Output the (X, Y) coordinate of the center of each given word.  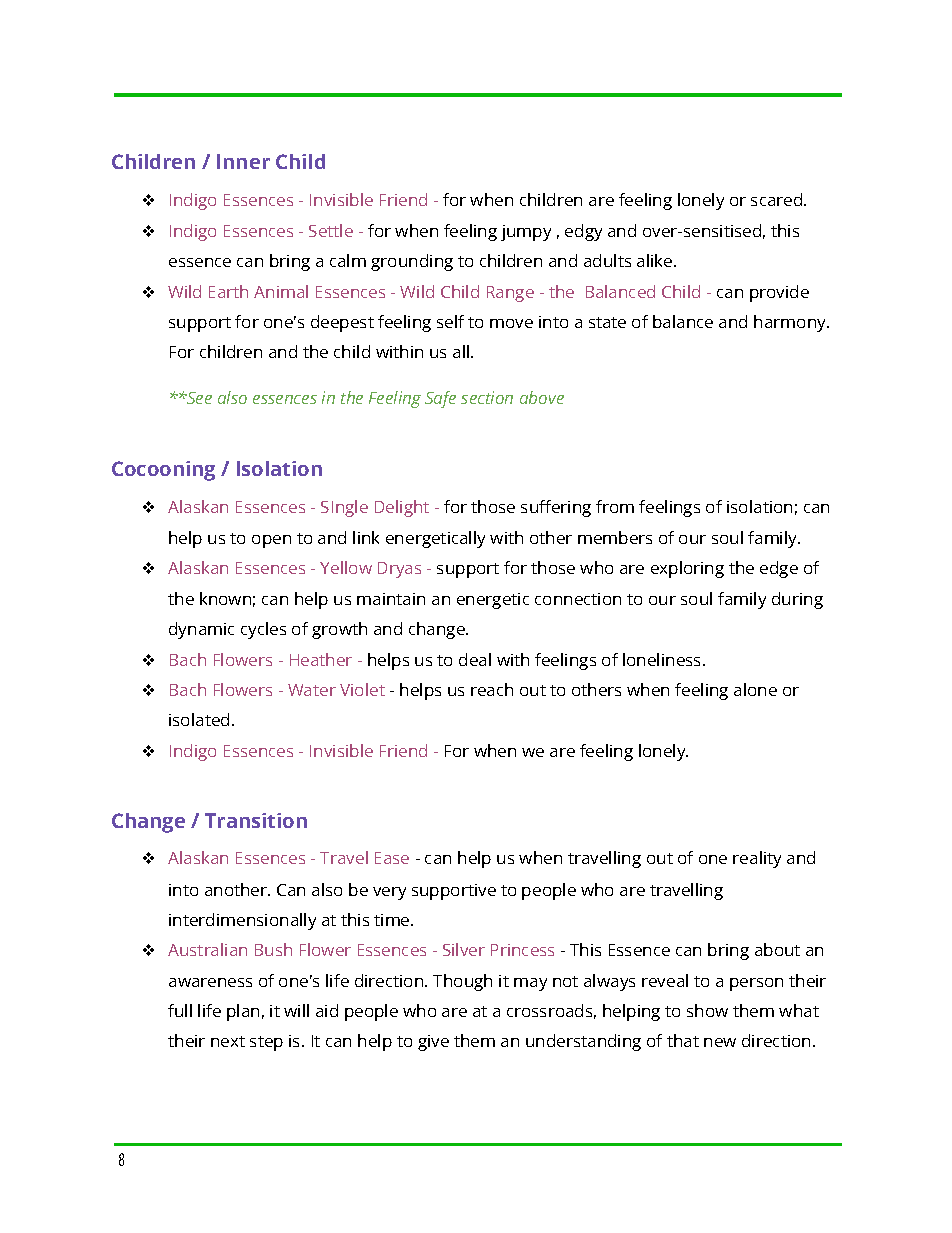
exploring (687, 569)
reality (757, 859)
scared (776, 199)
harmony (791, 323)
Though (462, 982)
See (198, 398)
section (487, 397)
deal (475, 659)
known (225, 598)
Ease (392, 858)
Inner (243, 161)
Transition (256, 820)
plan (243, 1012)
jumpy (526, 233)
